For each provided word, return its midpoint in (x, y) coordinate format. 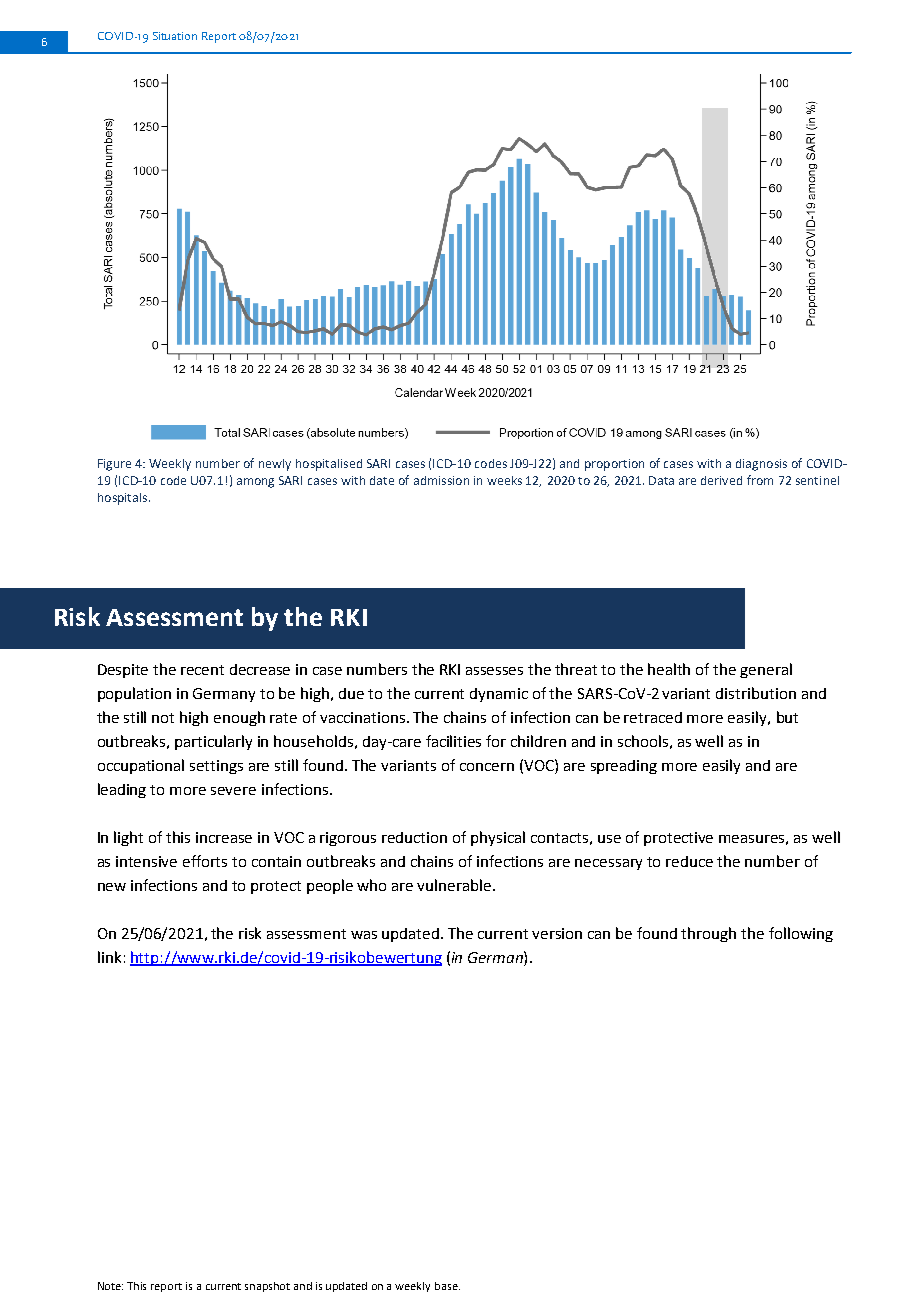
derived (721, 480)
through (708, 934)
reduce (689, 861)
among (255, 483)
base (447, 1286)
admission (441, 480)
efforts (205, 861)
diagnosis (761, 465)
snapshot (267, 1287)
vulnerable (455, 885)
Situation (175, 36)
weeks (504, 480)
